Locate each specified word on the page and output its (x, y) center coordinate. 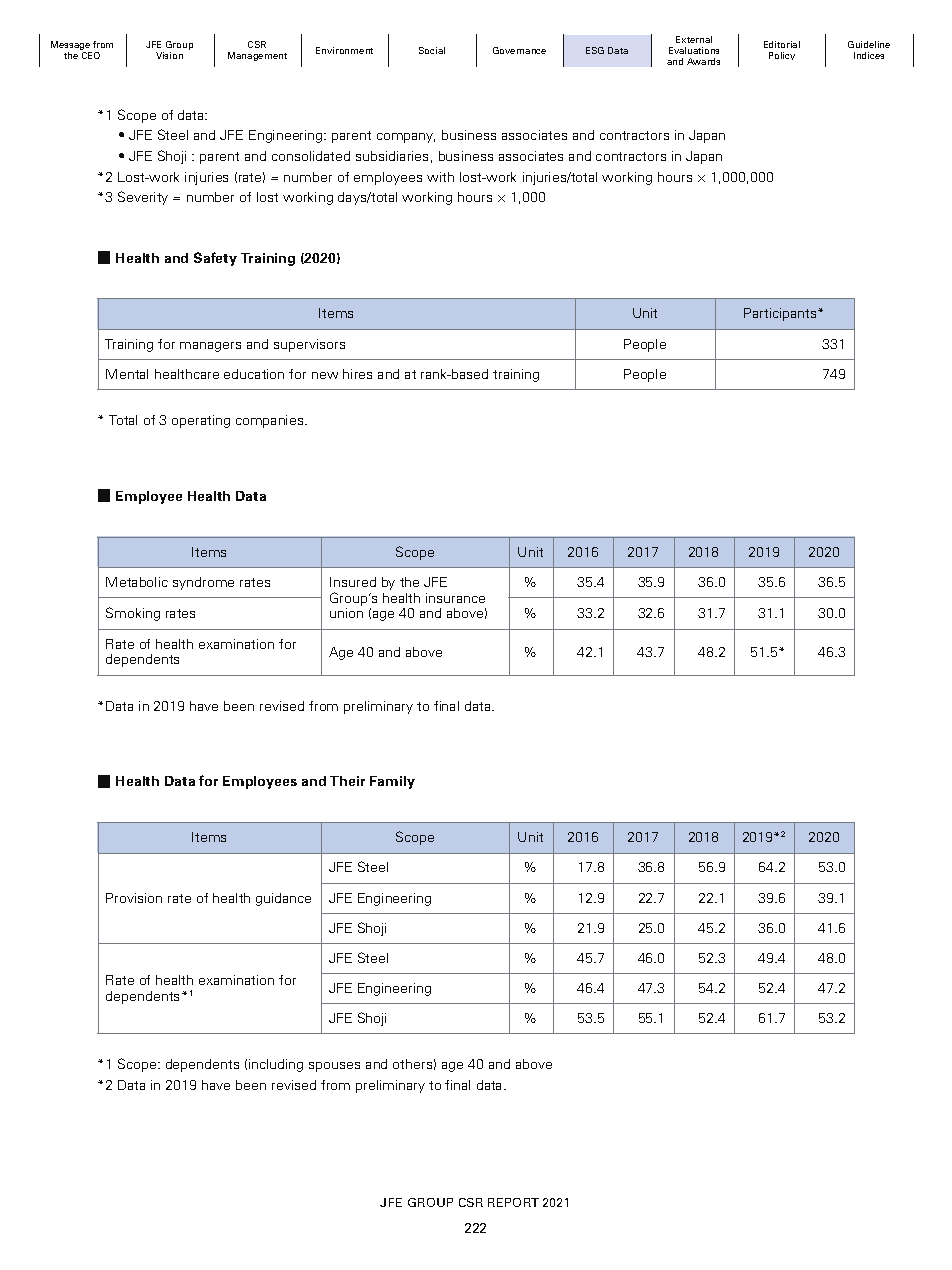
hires (357, 374)
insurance (455, 598)
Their (347, 781)
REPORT (513, 1202)
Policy (782, 56)
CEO (91, 55)
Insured (353, 582)
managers (210, 347)
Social (432, 50)
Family (392, 782)
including (276, 1065)
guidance (283, 899)
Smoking (133, 614)
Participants (781, 314)
